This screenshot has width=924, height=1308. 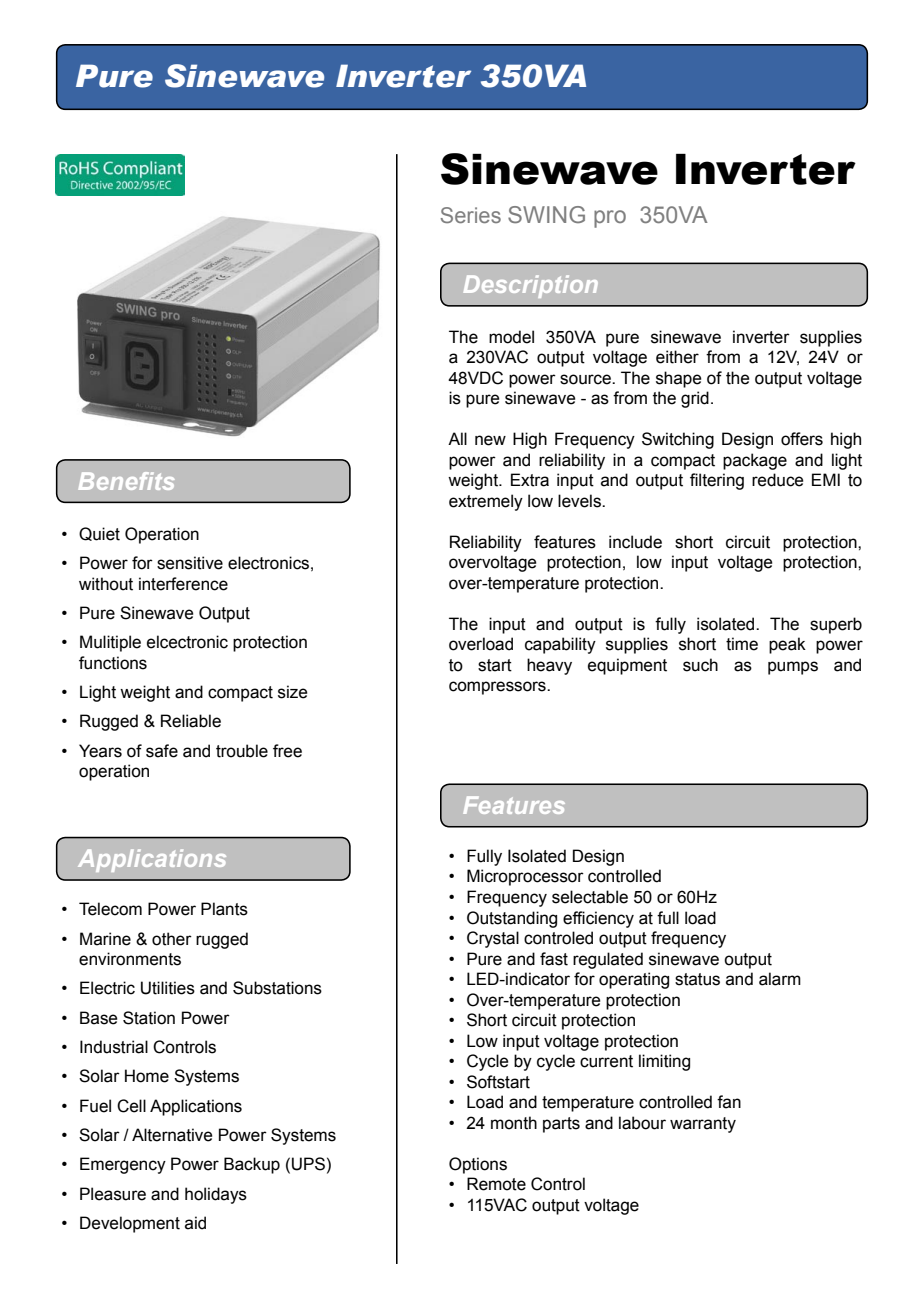 I want to click on Description, so click(x=531, y=286).
